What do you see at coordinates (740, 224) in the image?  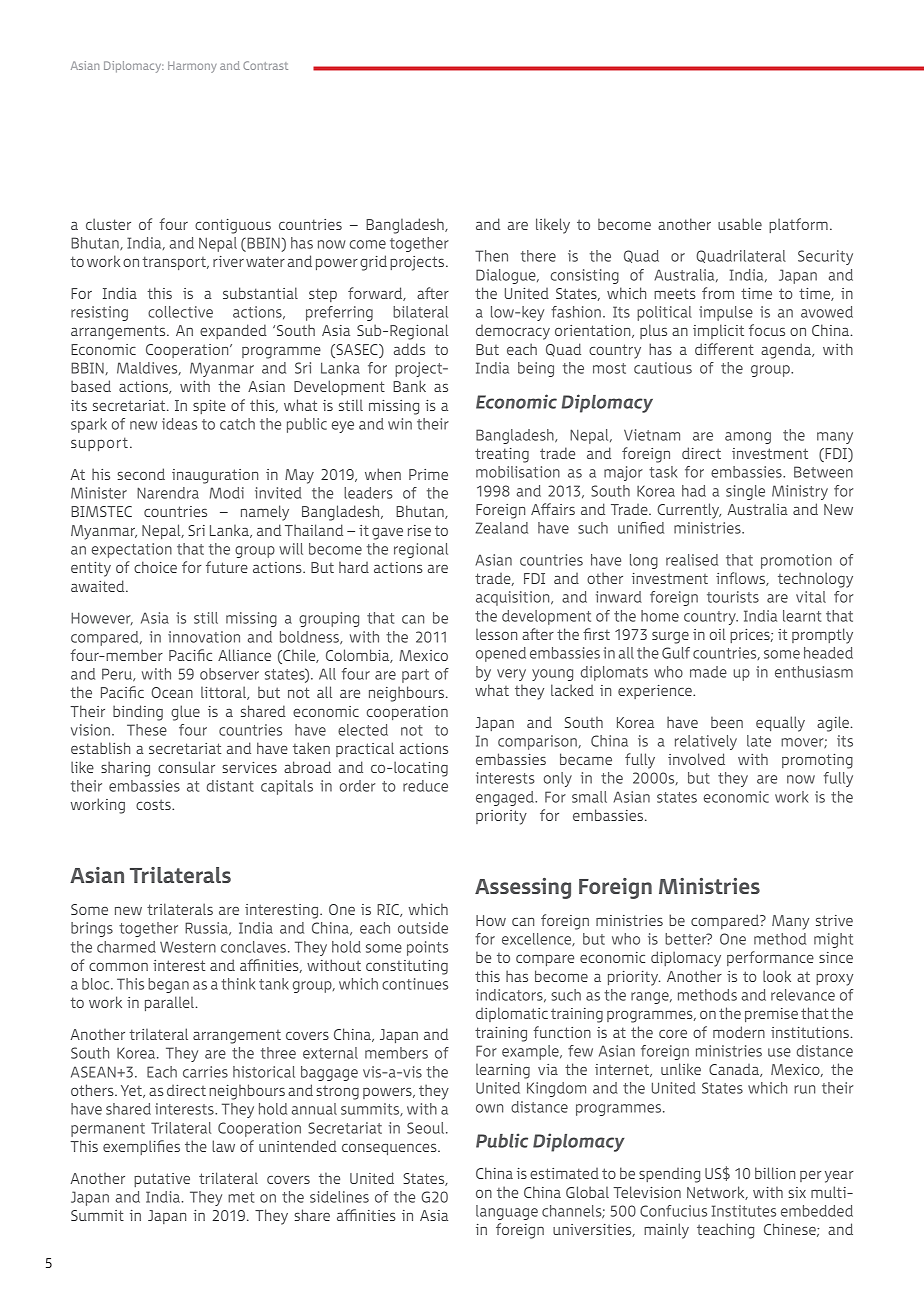 I see `usable` at bounding box center [740, 224].
